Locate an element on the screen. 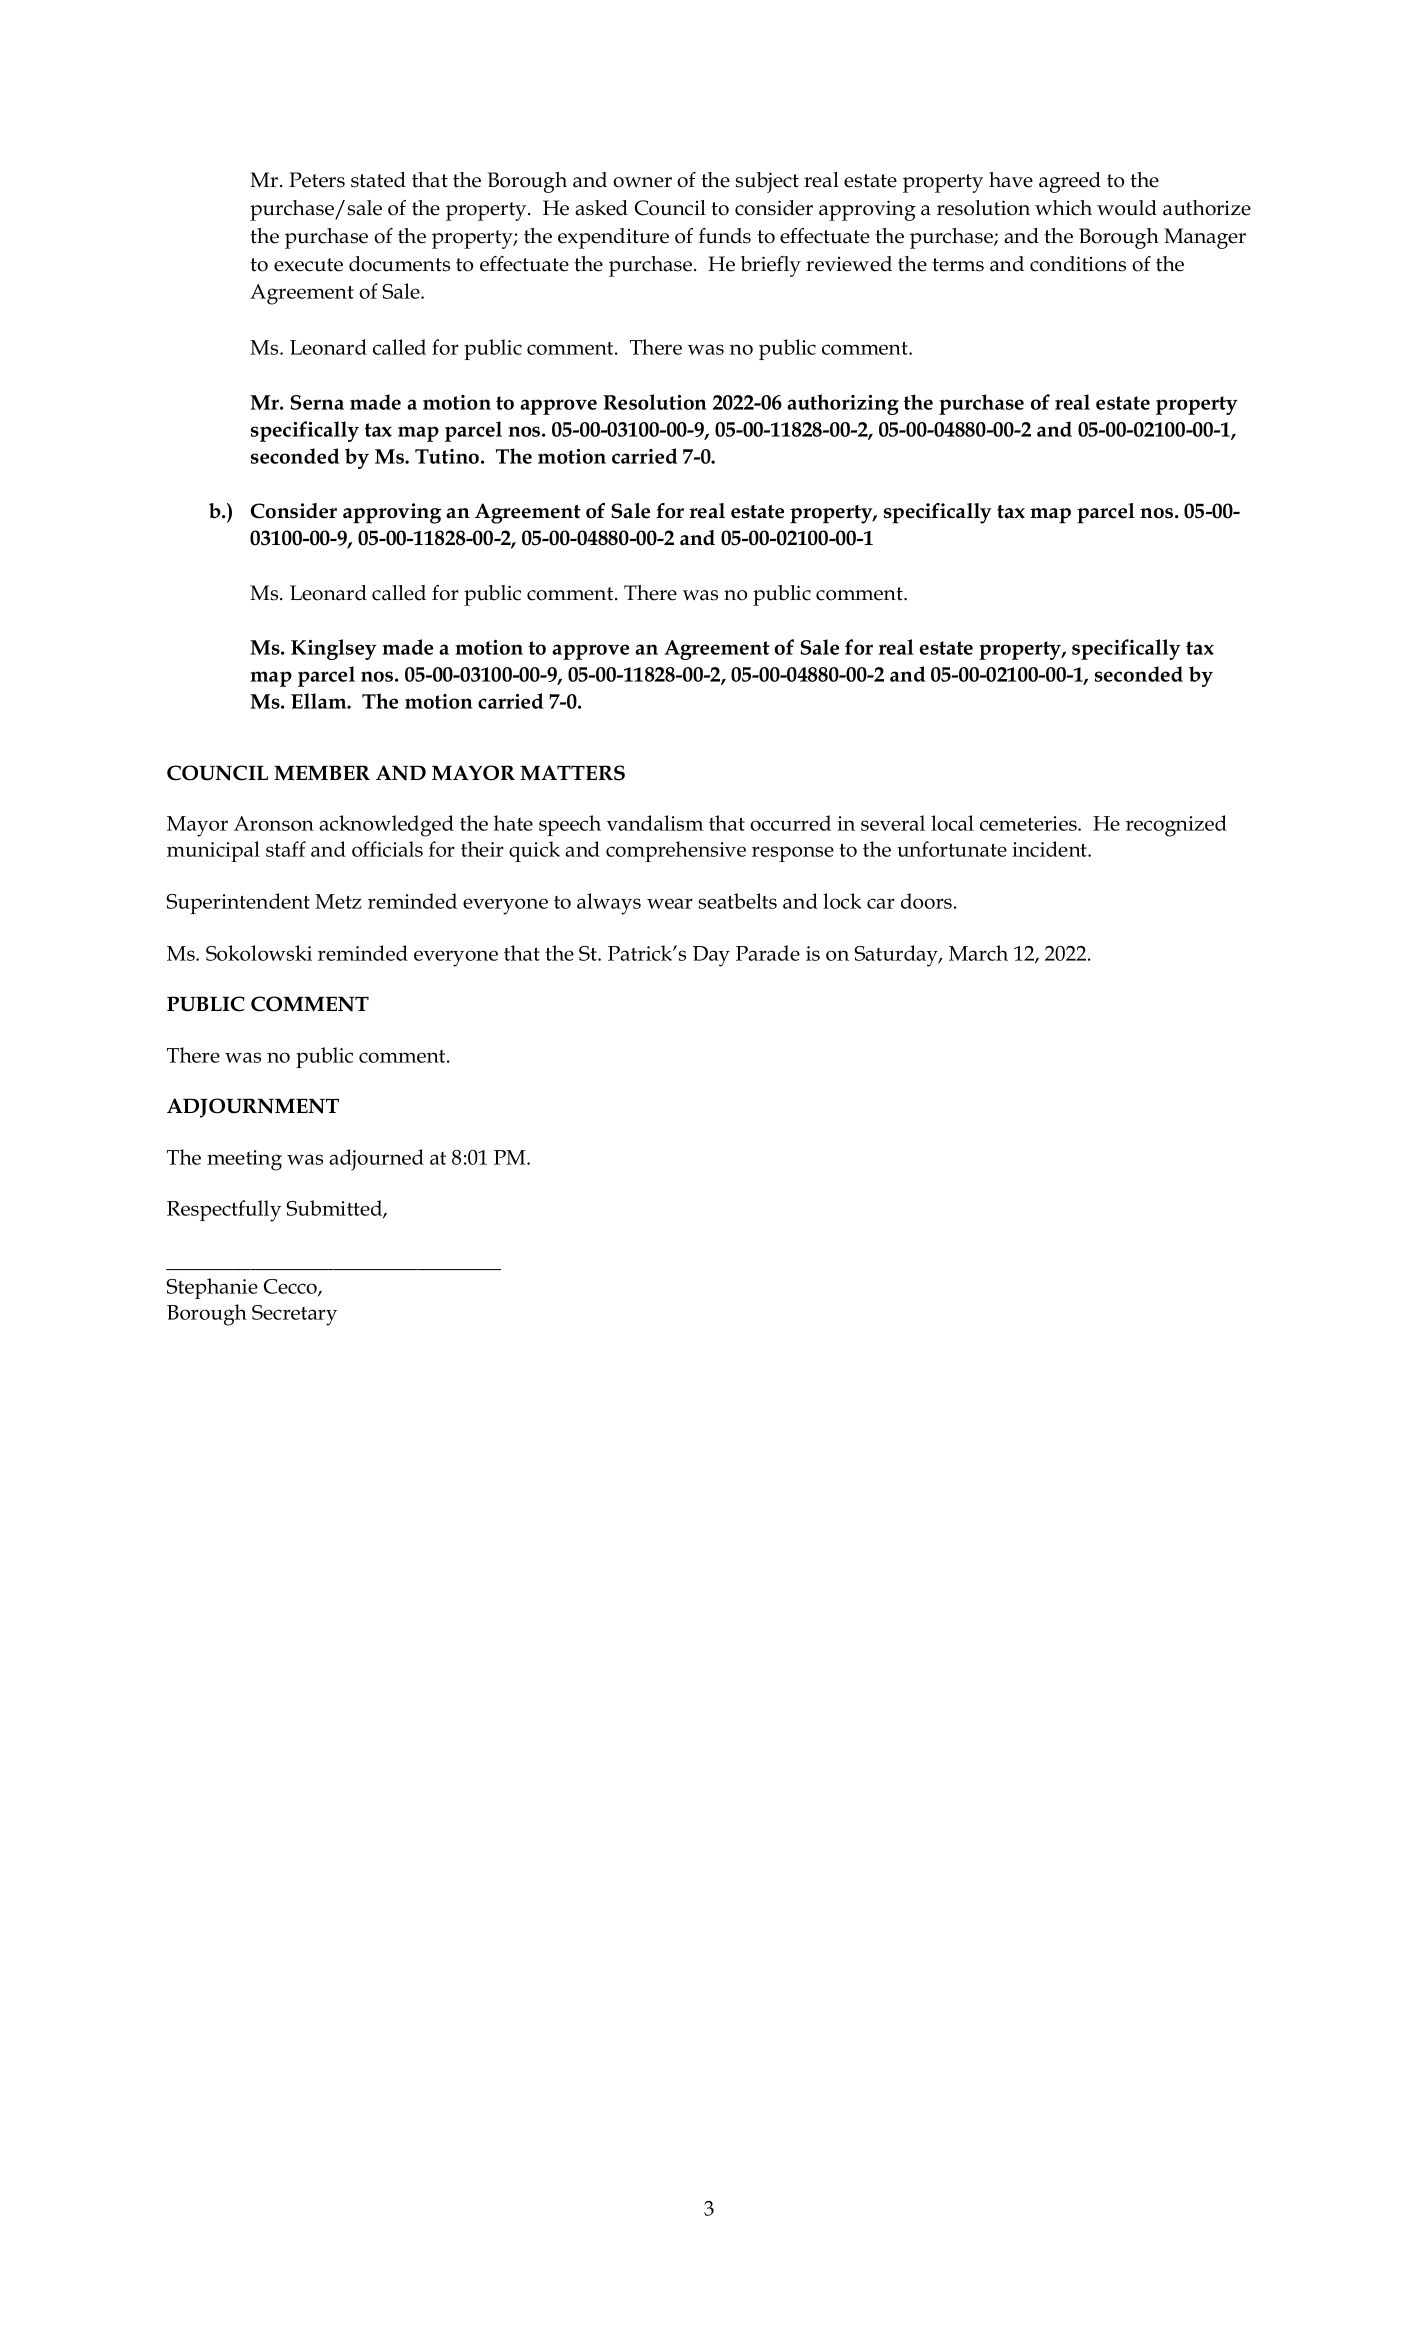 This screenshot has height=2336, width=1419. cemeteries is located at coordinates (1029, 823).
